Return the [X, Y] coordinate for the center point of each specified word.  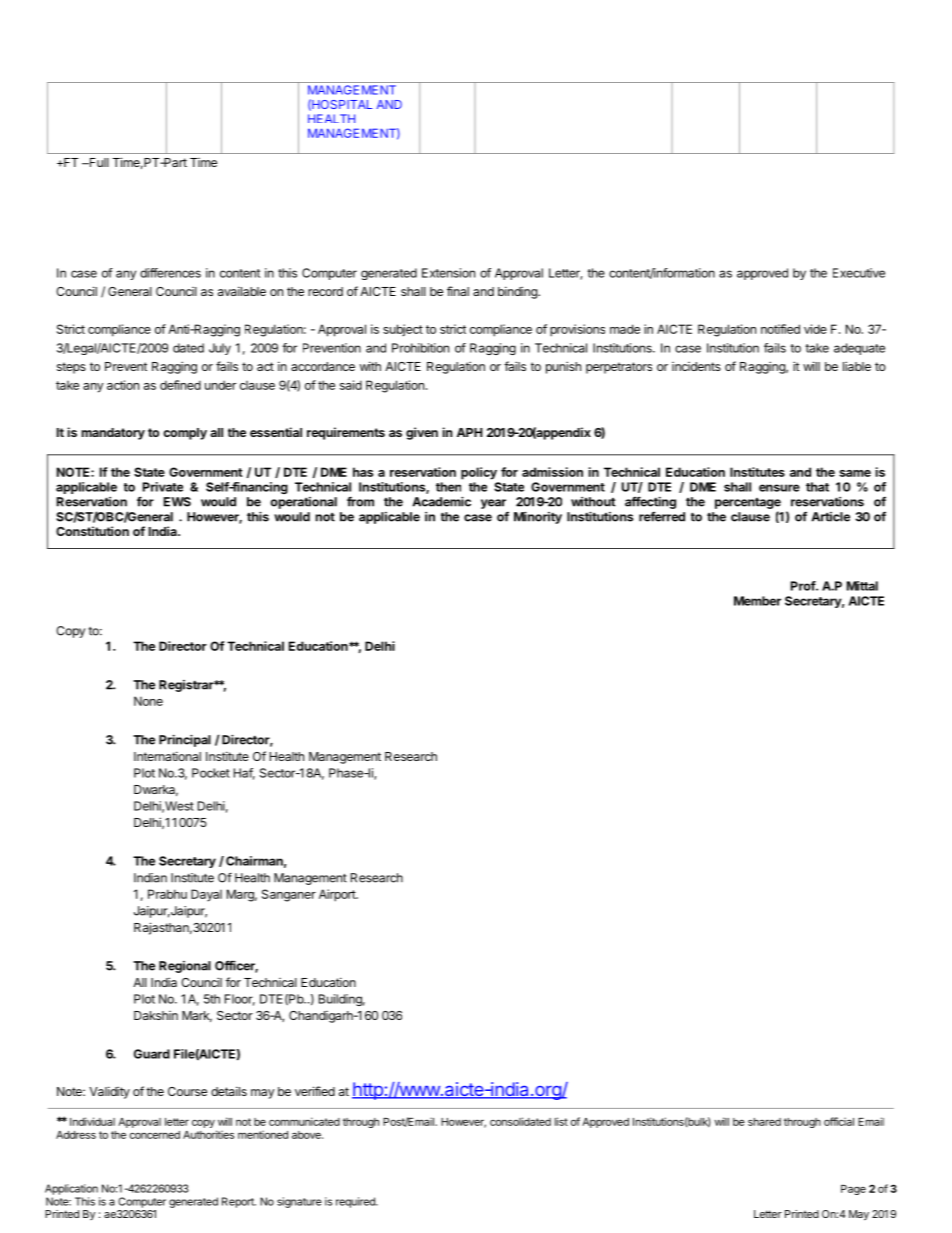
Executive [859, 273]
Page [853, 1190]
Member [757, 601]
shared [764, 1122]
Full [98, 162]
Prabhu [167, 894]
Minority [538, 517]
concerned [155, 1135]
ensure [779, 488]
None [148, 701]
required [356, 1202]
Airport [338, 895]
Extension [448, 273]
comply [185, 434]
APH [470, 432]
